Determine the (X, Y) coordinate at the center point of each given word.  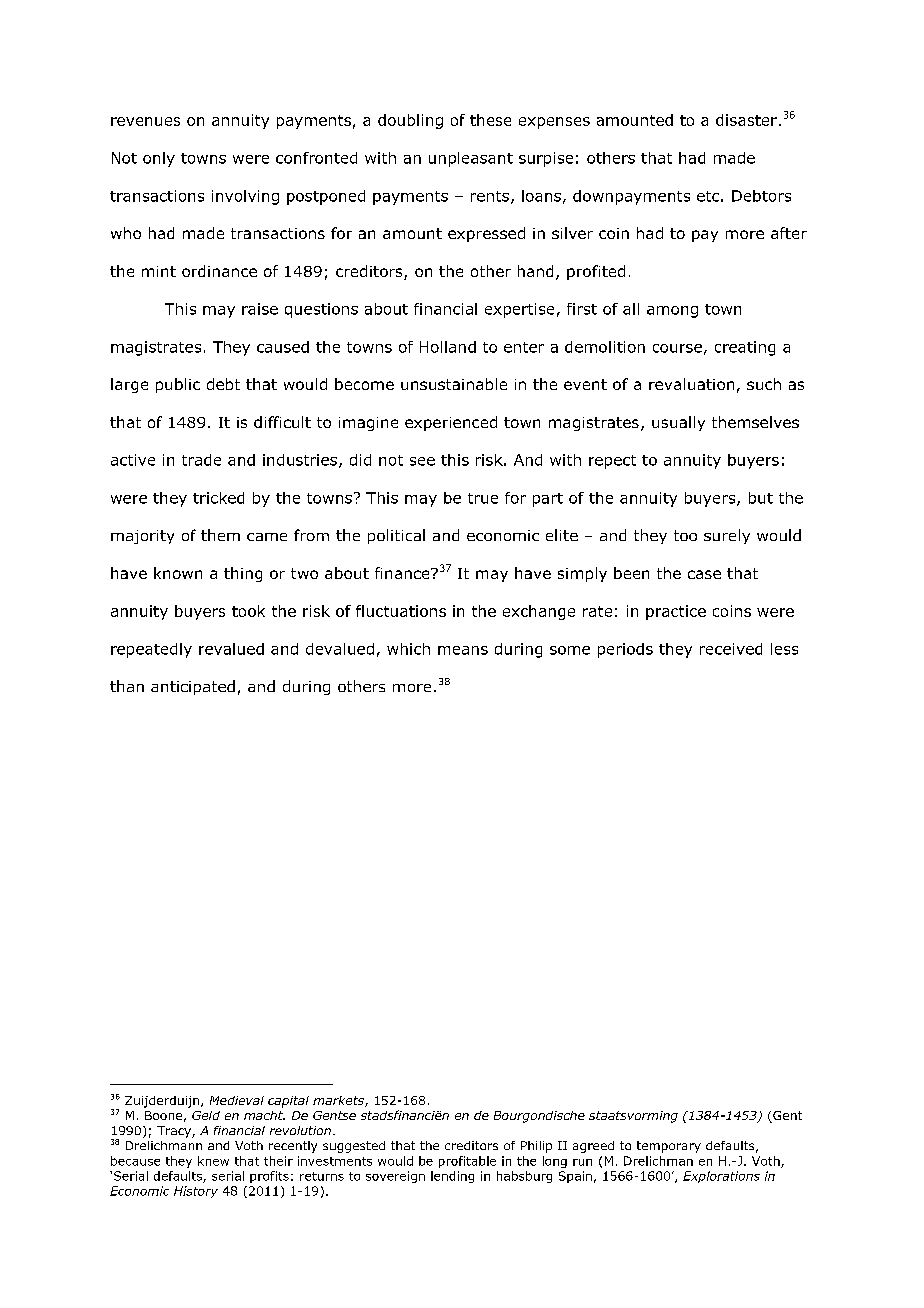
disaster (746, 120)
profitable (467, 1162)
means (463, 650)
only (159, 159)
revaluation (691, 384)
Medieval (237, 1100)
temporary (669, 1147)
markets (339, 1101)
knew (213, 1161)
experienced (451, 423)
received (731, 649)
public (178, 385)
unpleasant (471, 159)
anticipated (193, 687)
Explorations (721, 1177)
